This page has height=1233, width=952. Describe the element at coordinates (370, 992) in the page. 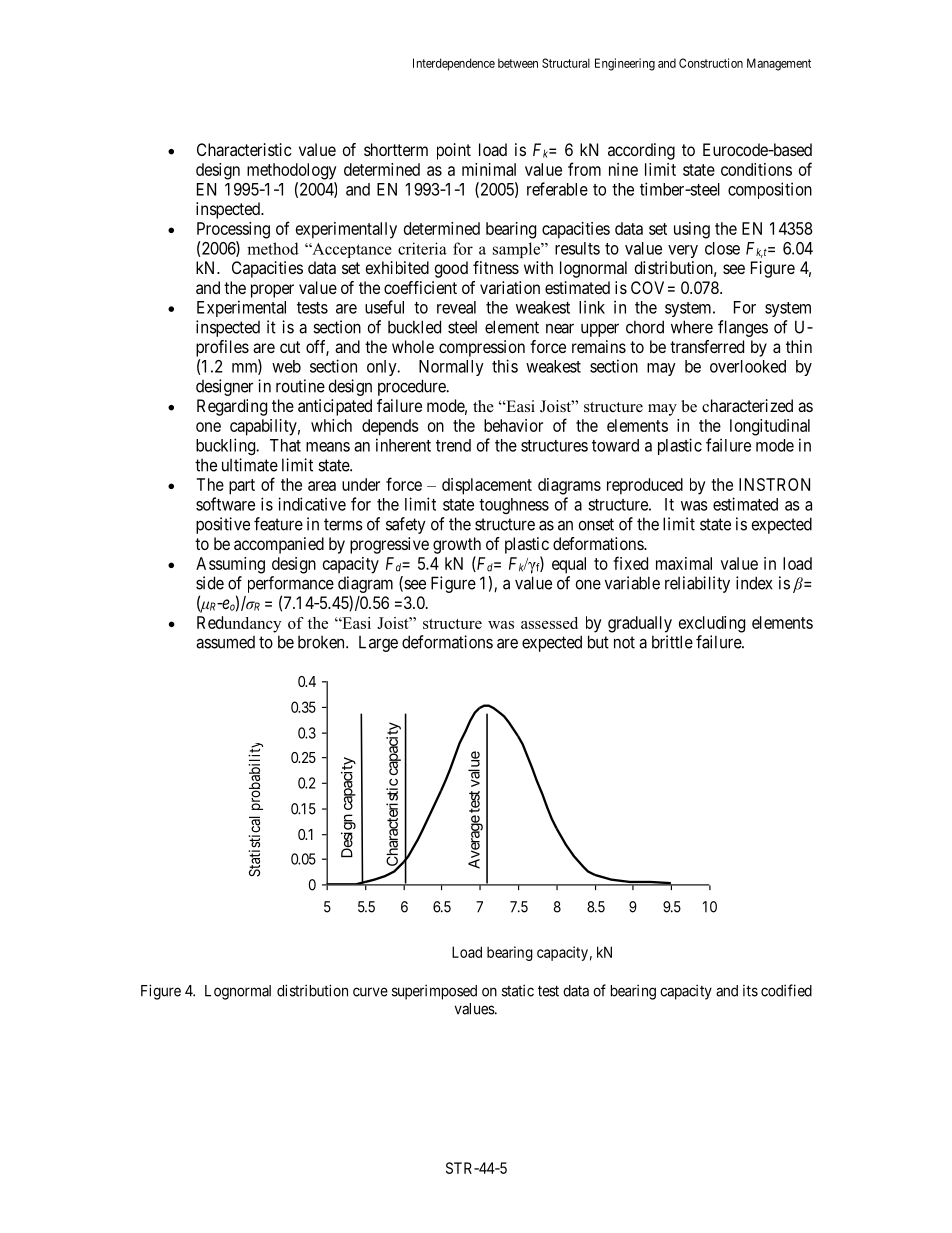

I see `curve` at that location.
